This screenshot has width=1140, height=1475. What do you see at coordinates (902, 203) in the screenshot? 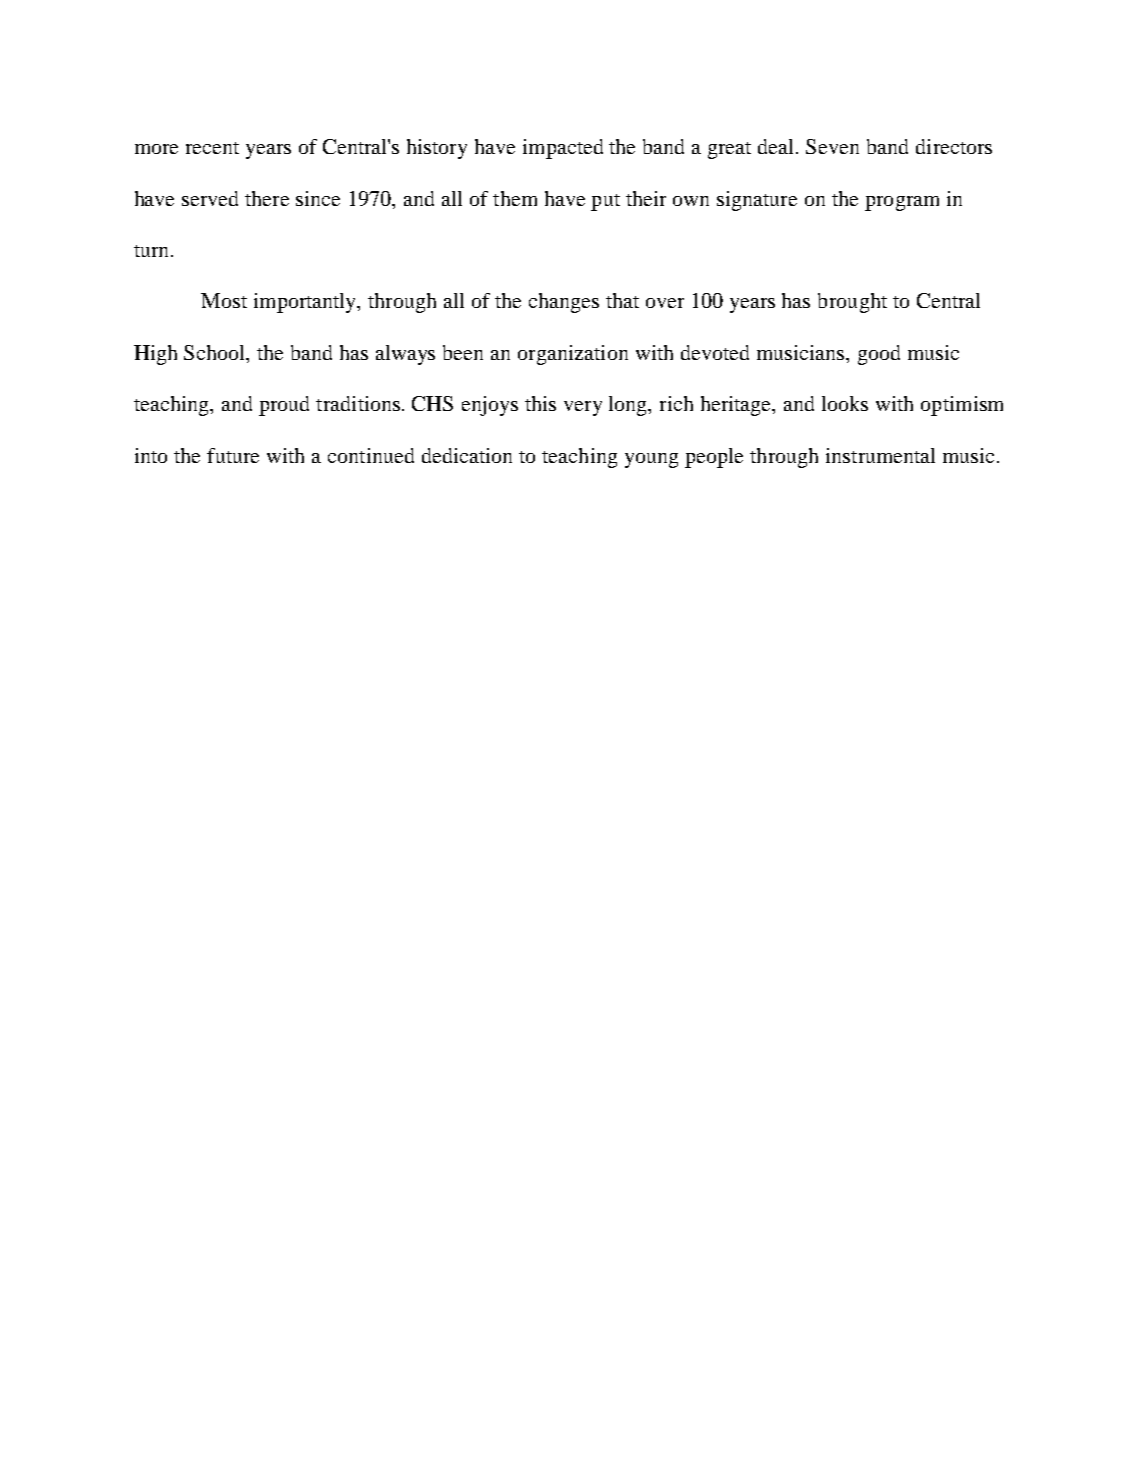
I see `program` at bounding box center [902, 203].
